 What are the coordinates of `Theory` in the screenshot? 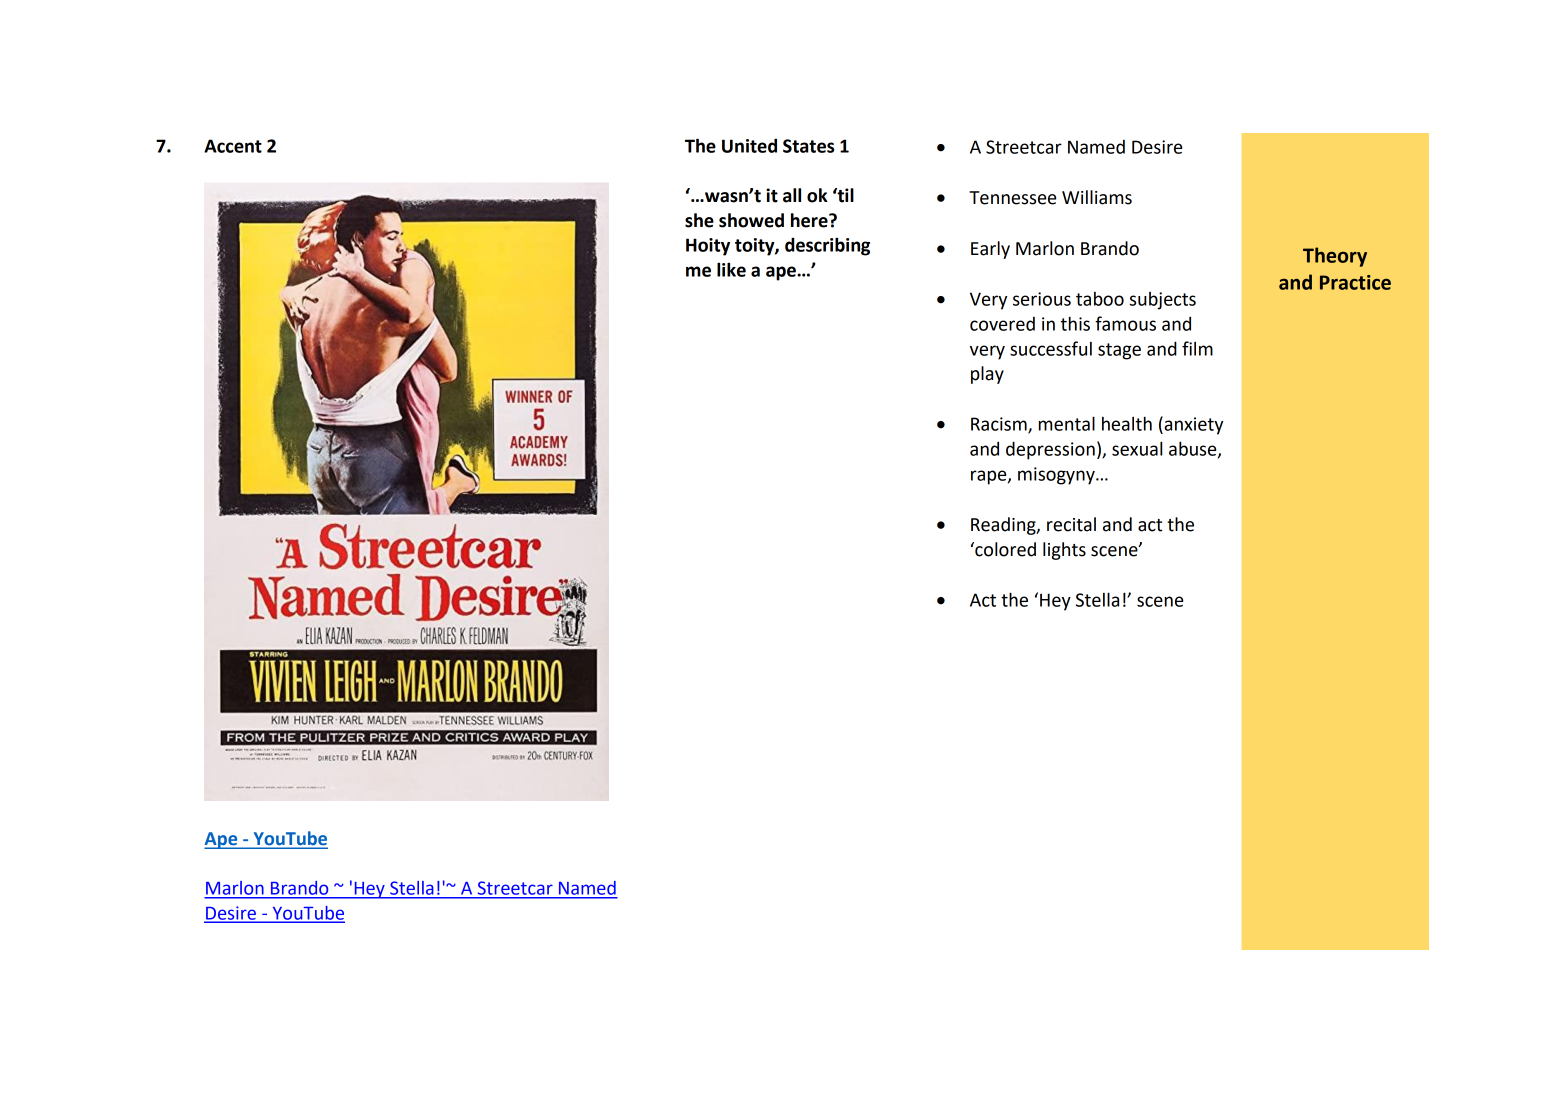 It's located at (1335, 257).
